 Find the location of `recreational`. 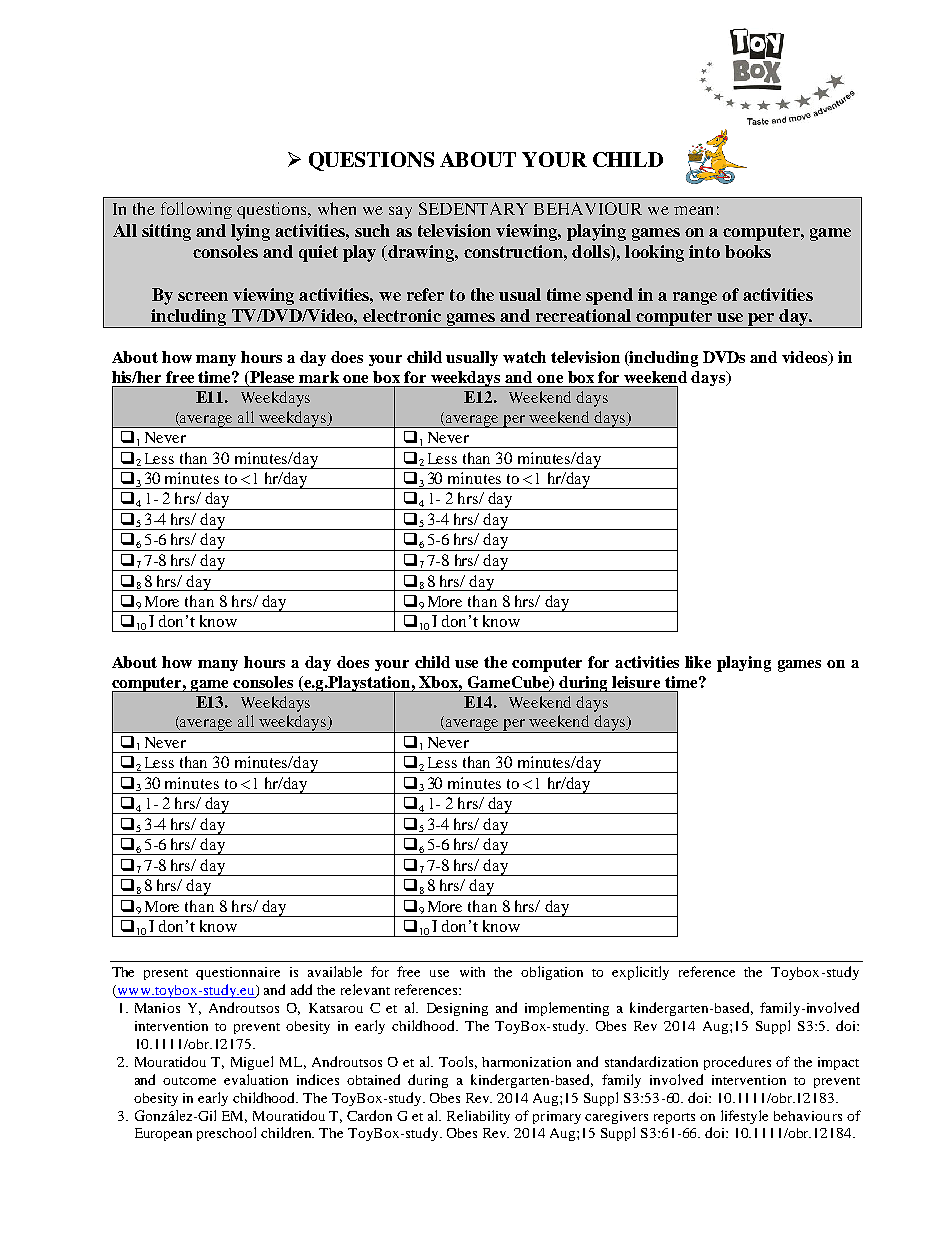

recreational is located at coordinates (583, 315).
